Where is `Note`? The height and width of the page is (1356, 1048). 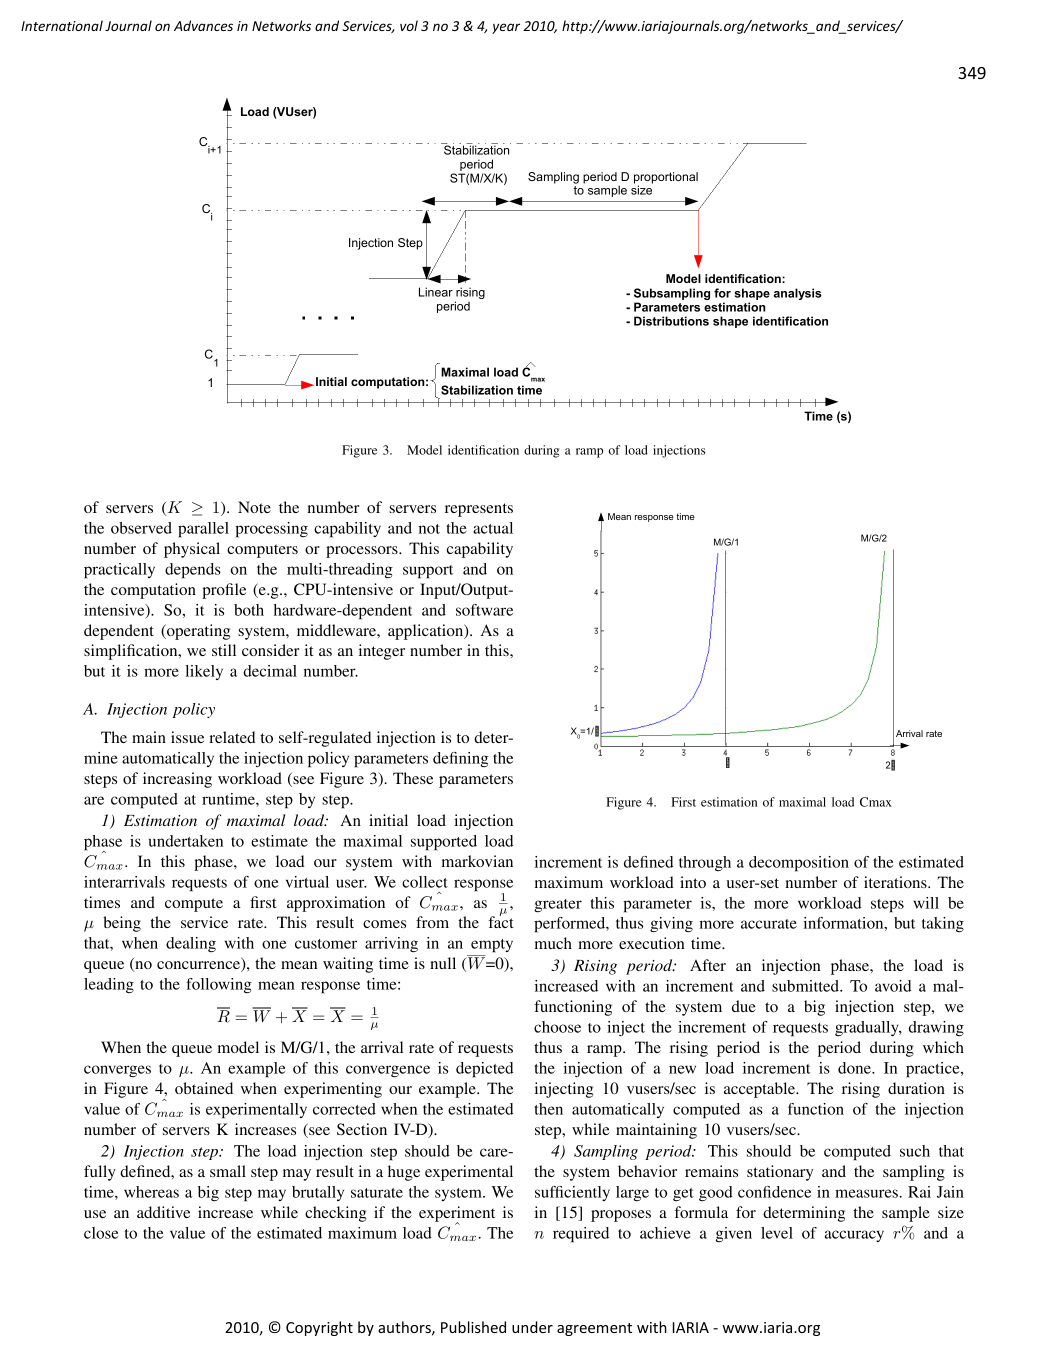 Note is located at coordinates (254, 507).
